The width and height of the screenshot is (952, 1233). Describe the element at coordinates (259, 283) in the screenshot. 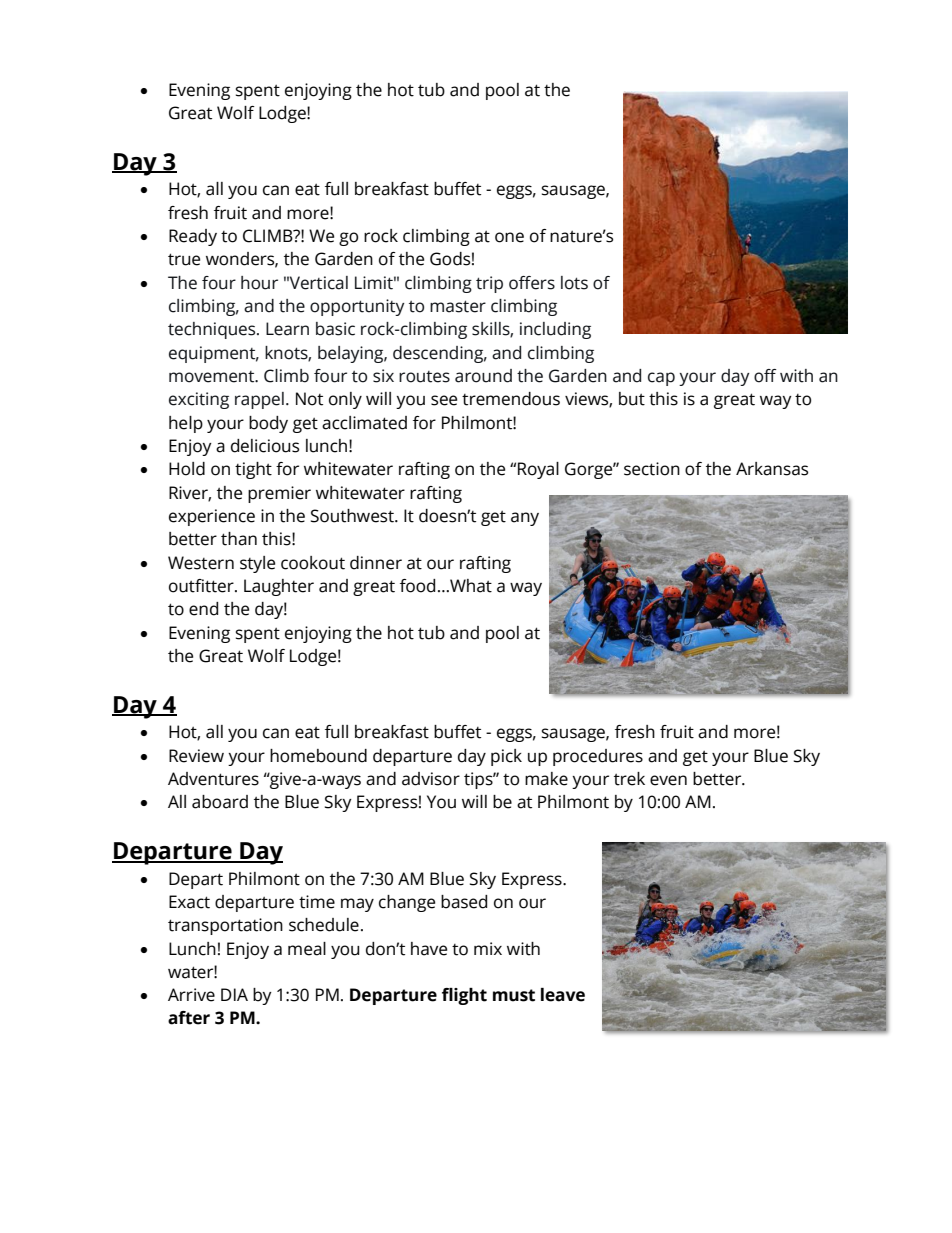

I see `hour` at that location.
